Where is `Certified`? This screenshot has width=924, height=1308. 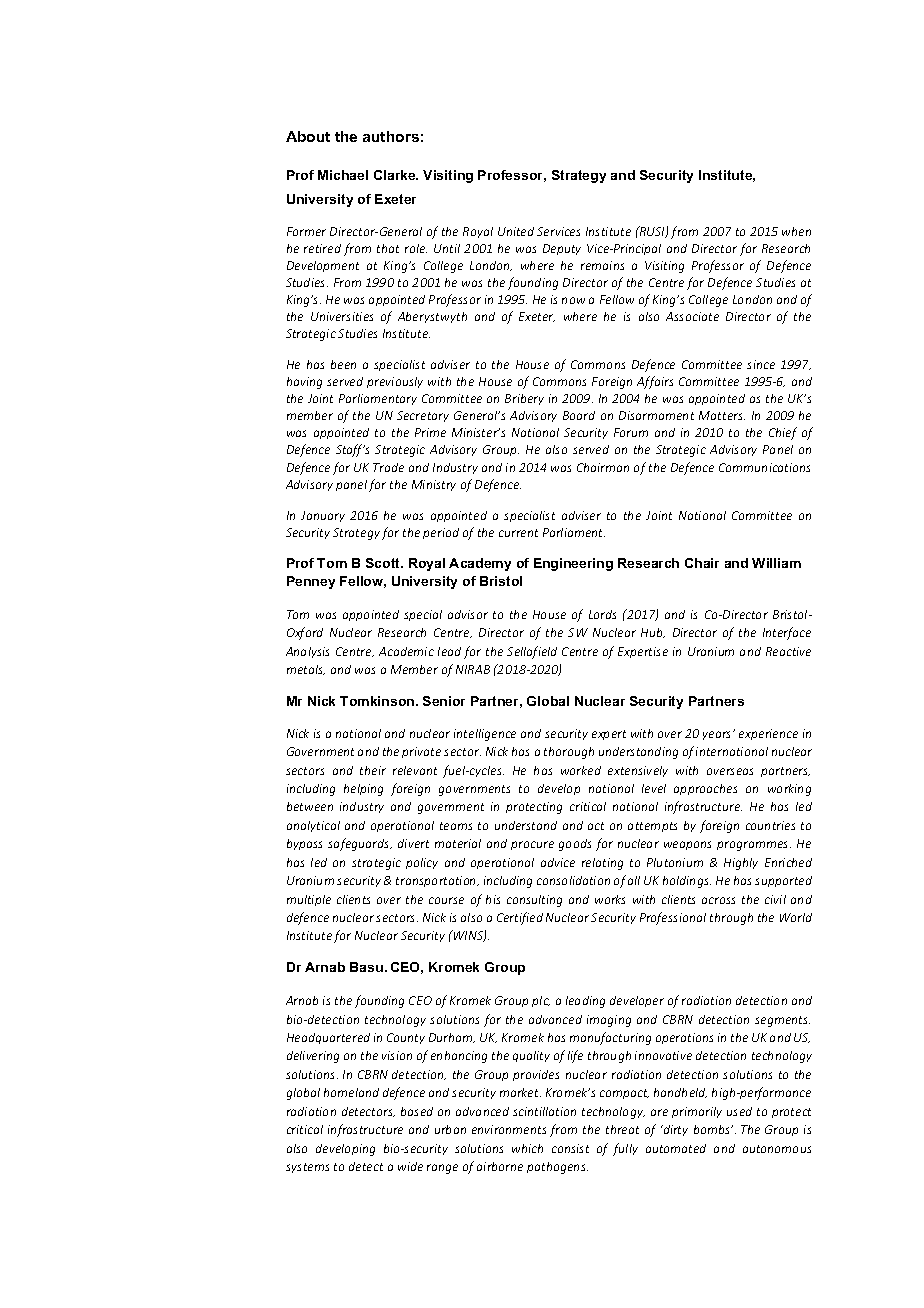 Certified is located at coordinates (520, 918).
